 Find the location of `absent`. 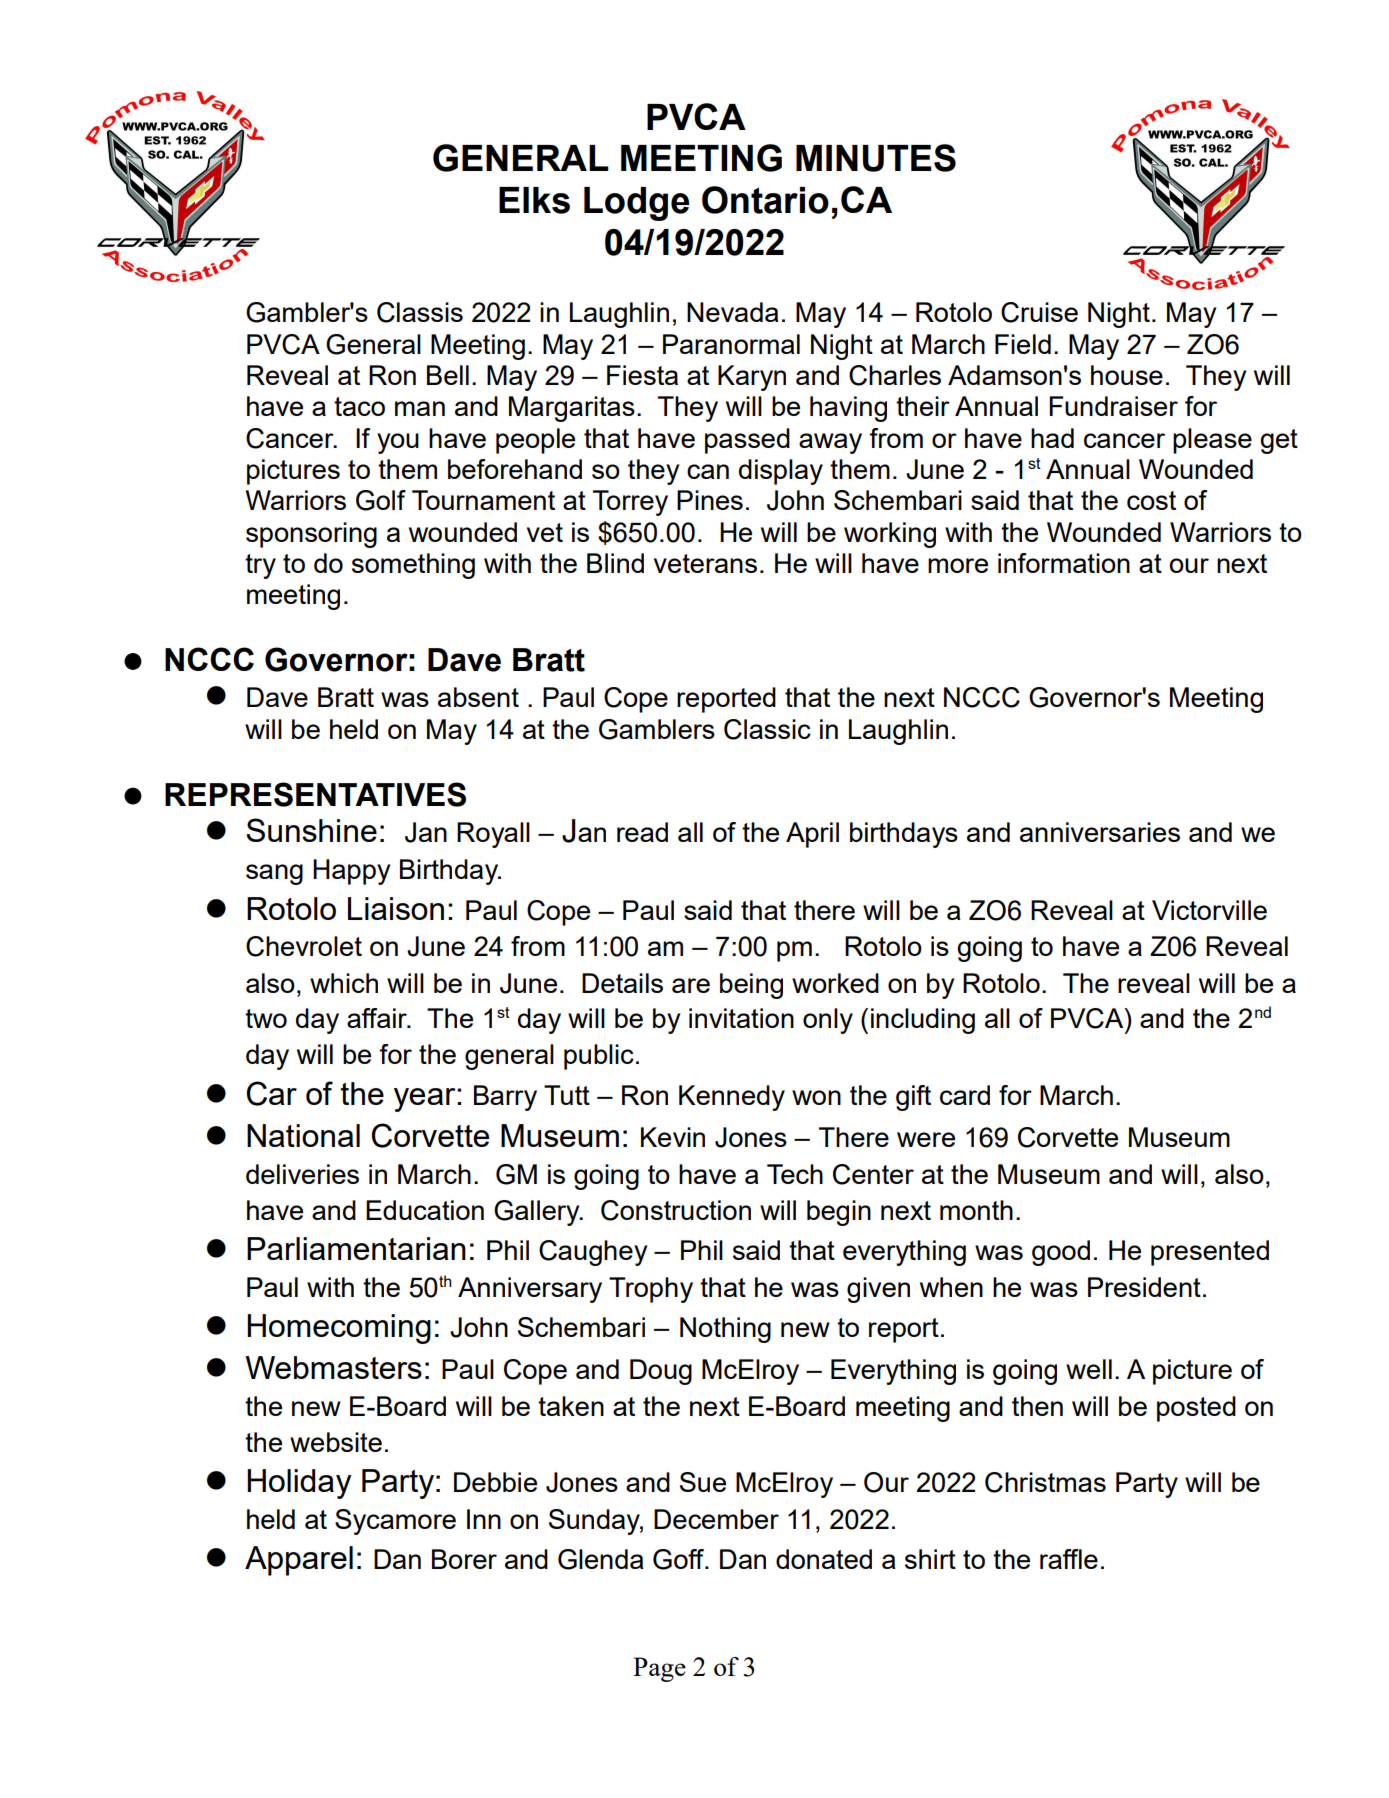

absent is located at coordinates (478, 697).
